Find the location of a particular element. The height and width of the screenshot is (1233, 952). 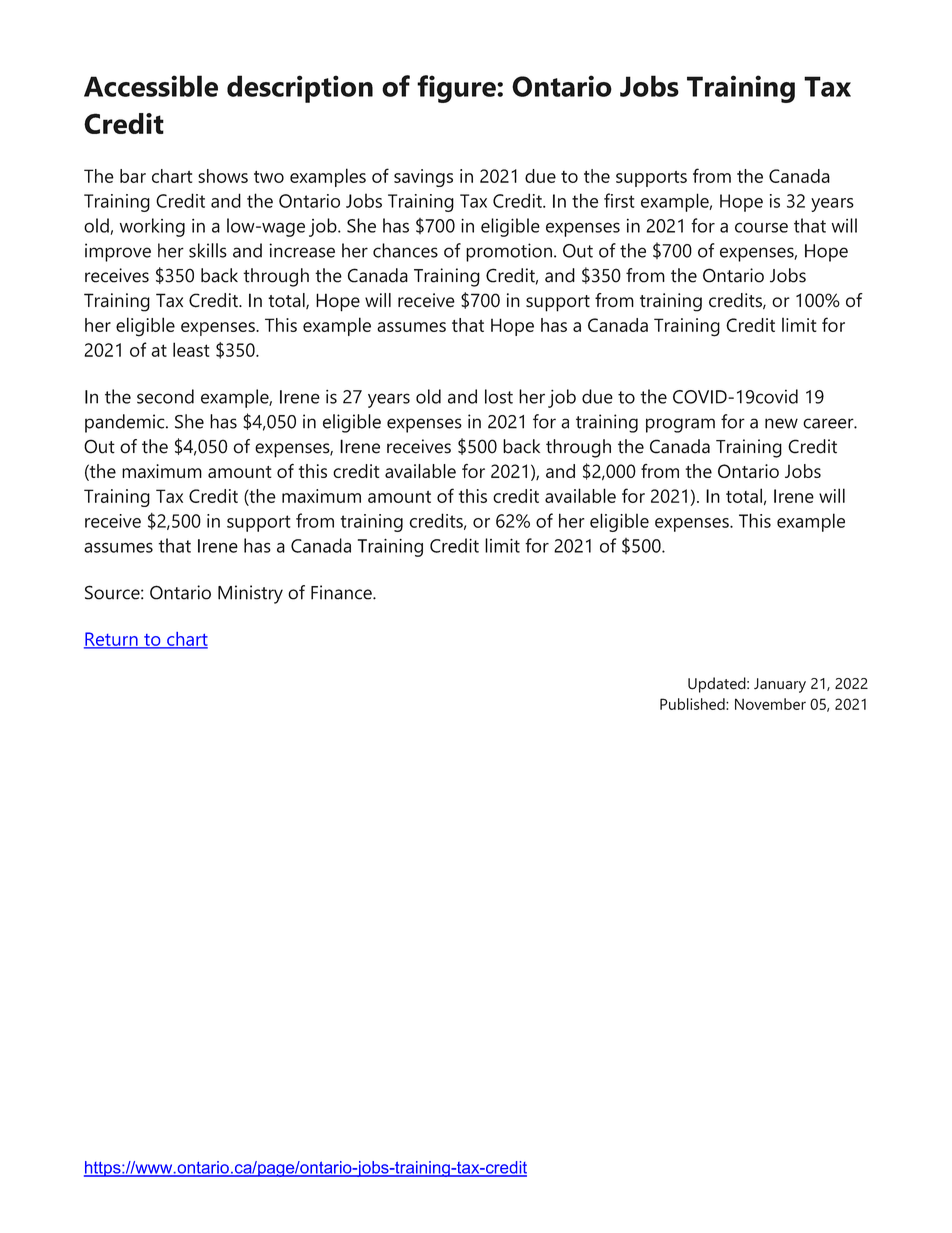

pandemic is located at coordinates (126, 423).
